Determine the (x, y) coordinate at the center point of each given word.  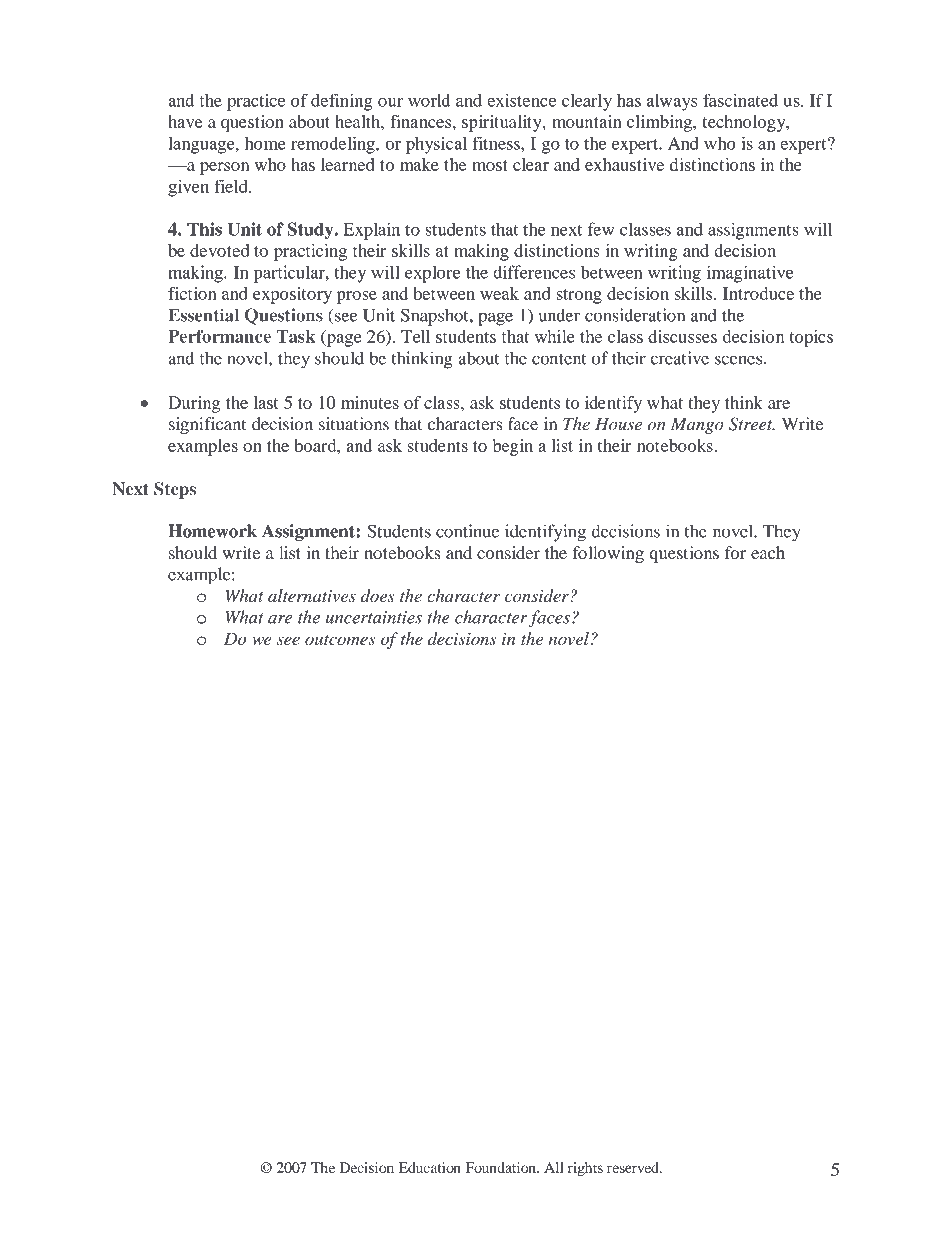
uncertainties (374, 617)
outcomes (340, 640)
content (559, 359)
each (768, 552)
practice (256, 102)
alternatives (312, 595)
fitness (497, 143)
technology (745, 123)
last (266, 402)
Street (752, 424)
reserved (634, 1167)
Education (430, 1167)
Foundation (502, 1167)
